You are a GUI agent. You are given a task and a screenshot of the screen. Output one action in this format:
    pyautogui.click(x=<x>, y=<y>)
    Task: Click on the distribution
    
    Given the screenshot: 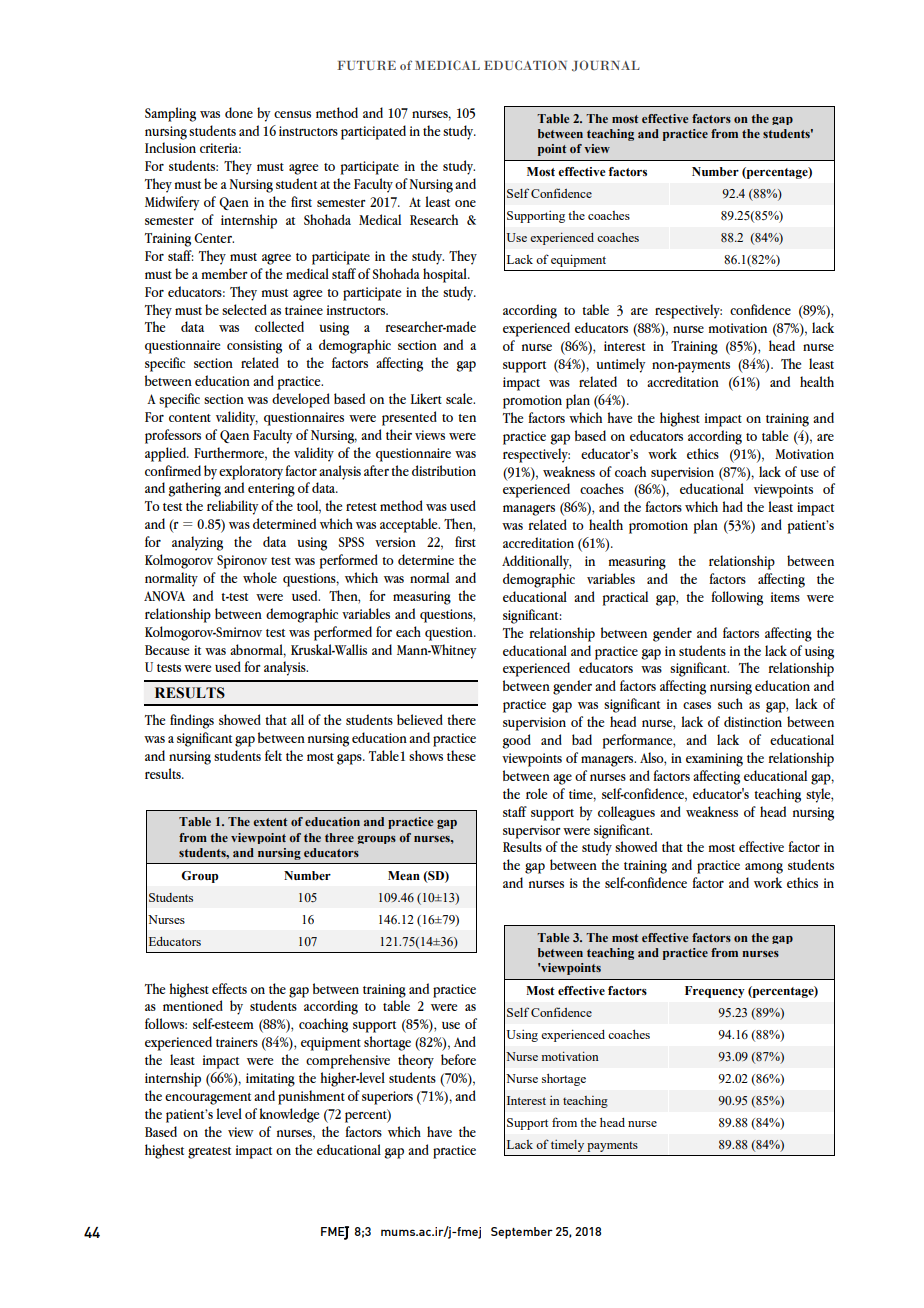 What is the action you would take?
    pyautogui.click(x=444, y=470)
